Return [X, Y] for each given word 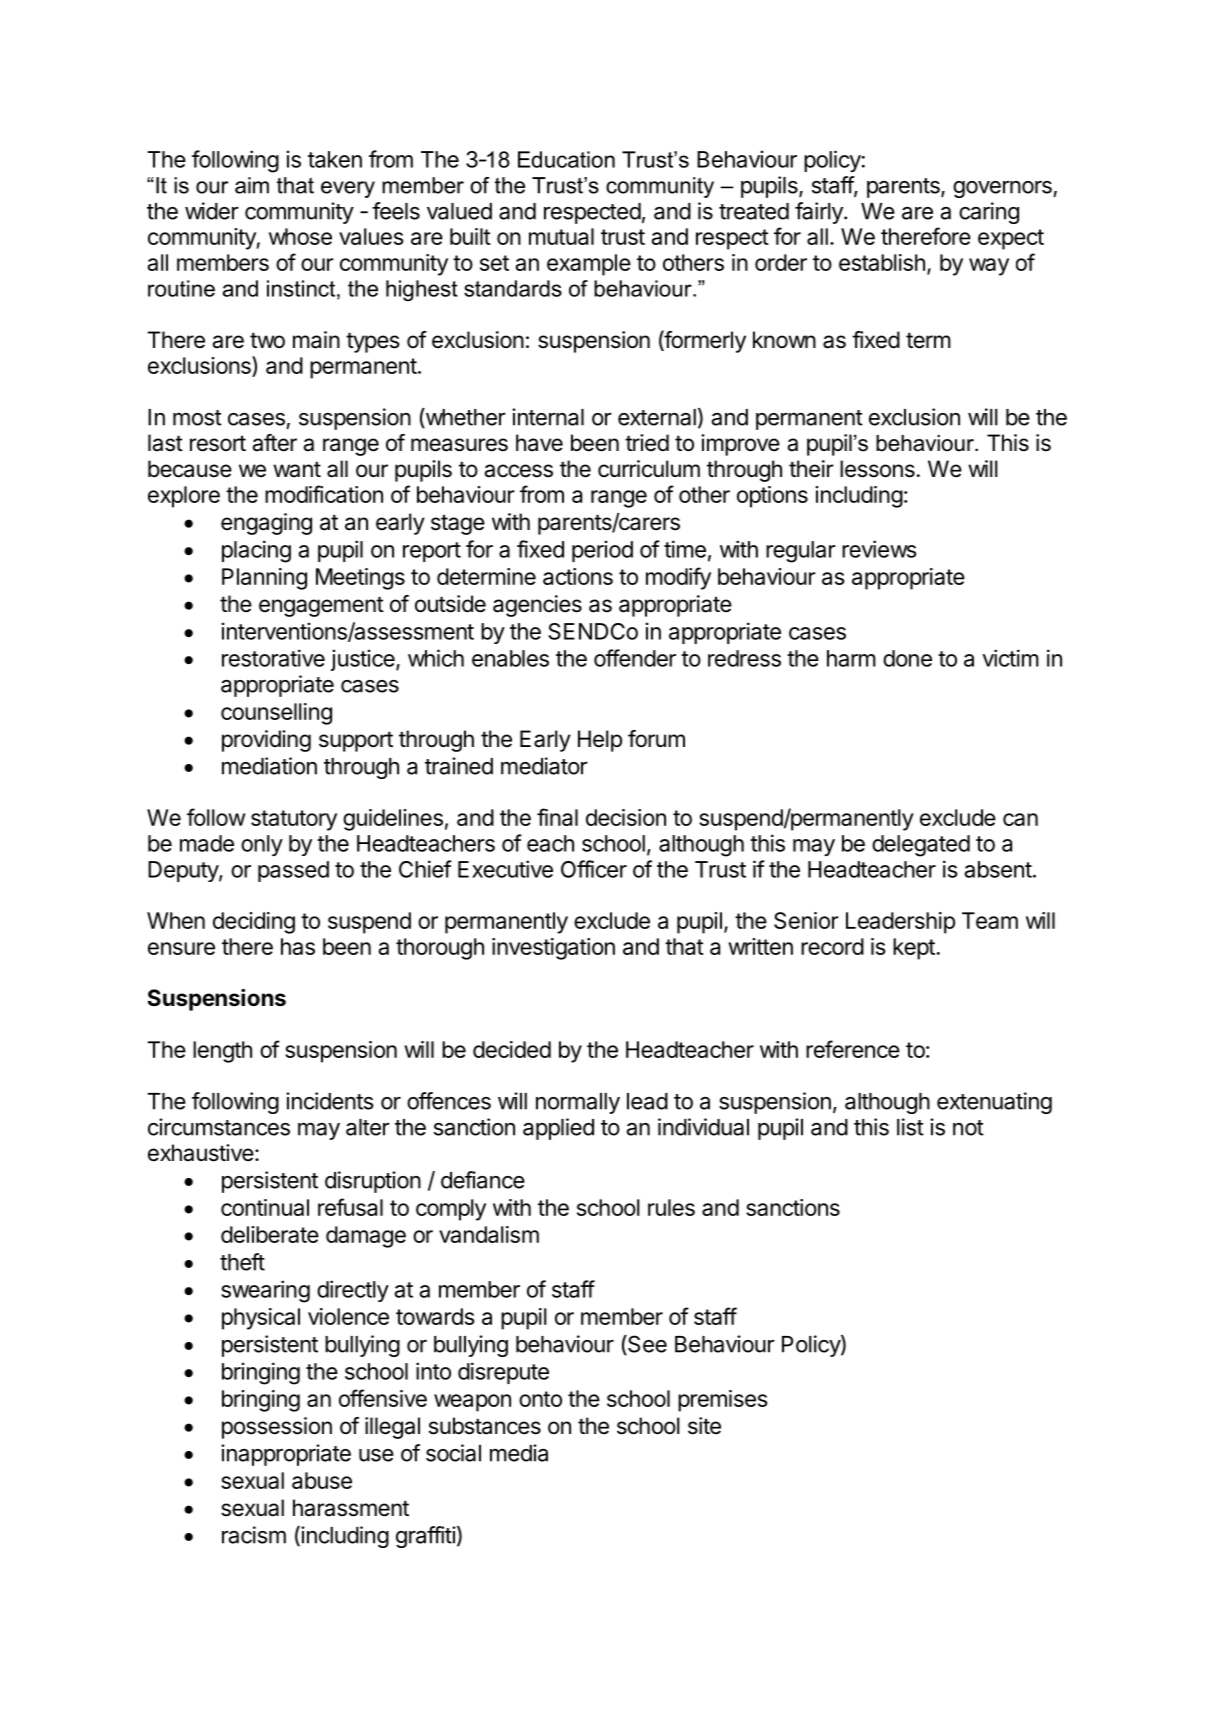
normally [578, 1103]
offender [635, 658]
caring [989, 213]
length [222, 1052]
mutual [561, 236]
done [907, 658]
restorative [273, 658]
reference [853, 1049]
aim [252, 185]
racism [254, 1535]
